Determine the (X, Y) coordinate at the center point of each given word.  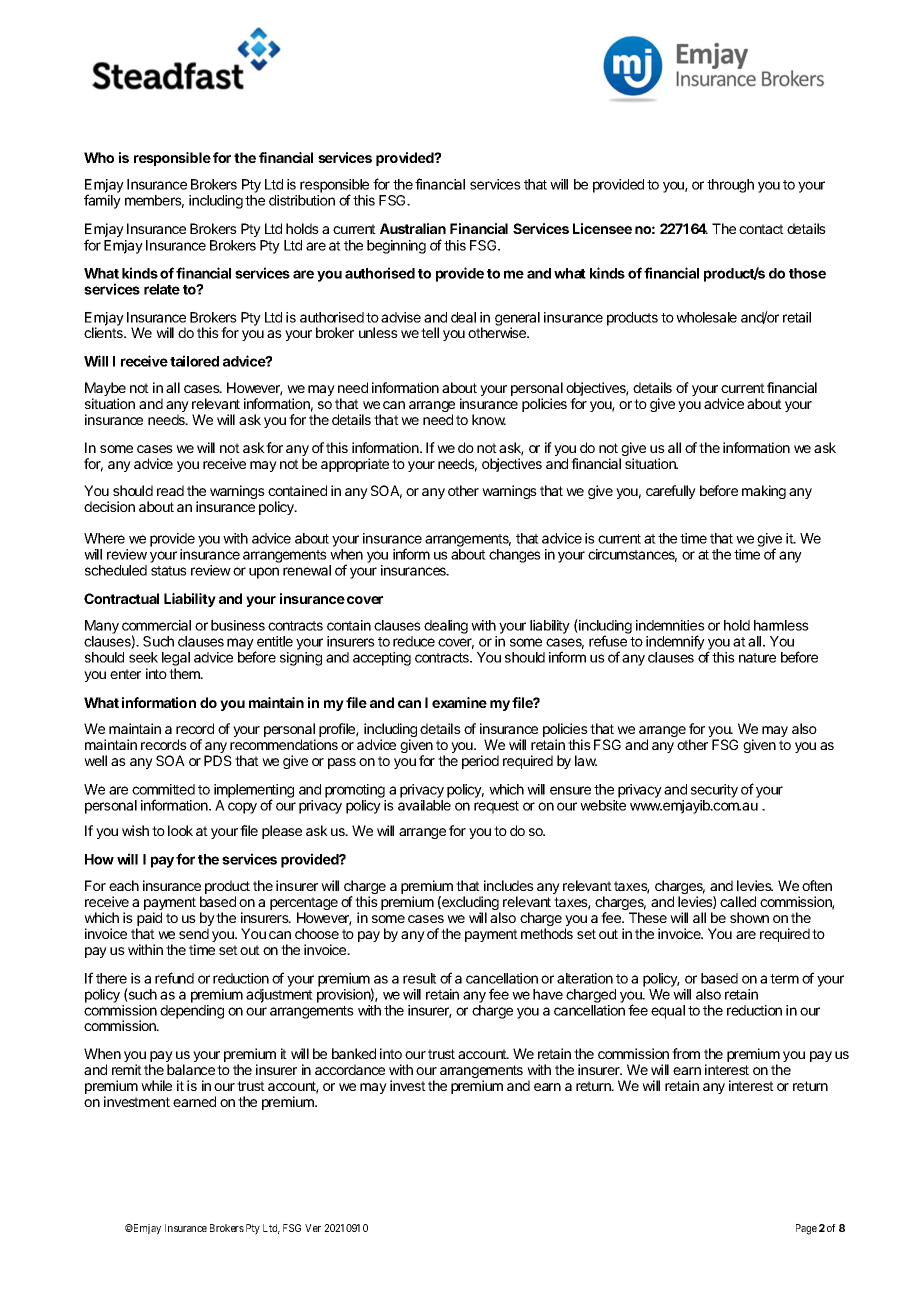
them (185, 673)
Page (806, 1229)
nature (757, 658)
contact (761, 229)
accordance (350, 1069)
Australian (413, 228)
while (156, 1085)
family (102, 201)
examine (459, 702)
